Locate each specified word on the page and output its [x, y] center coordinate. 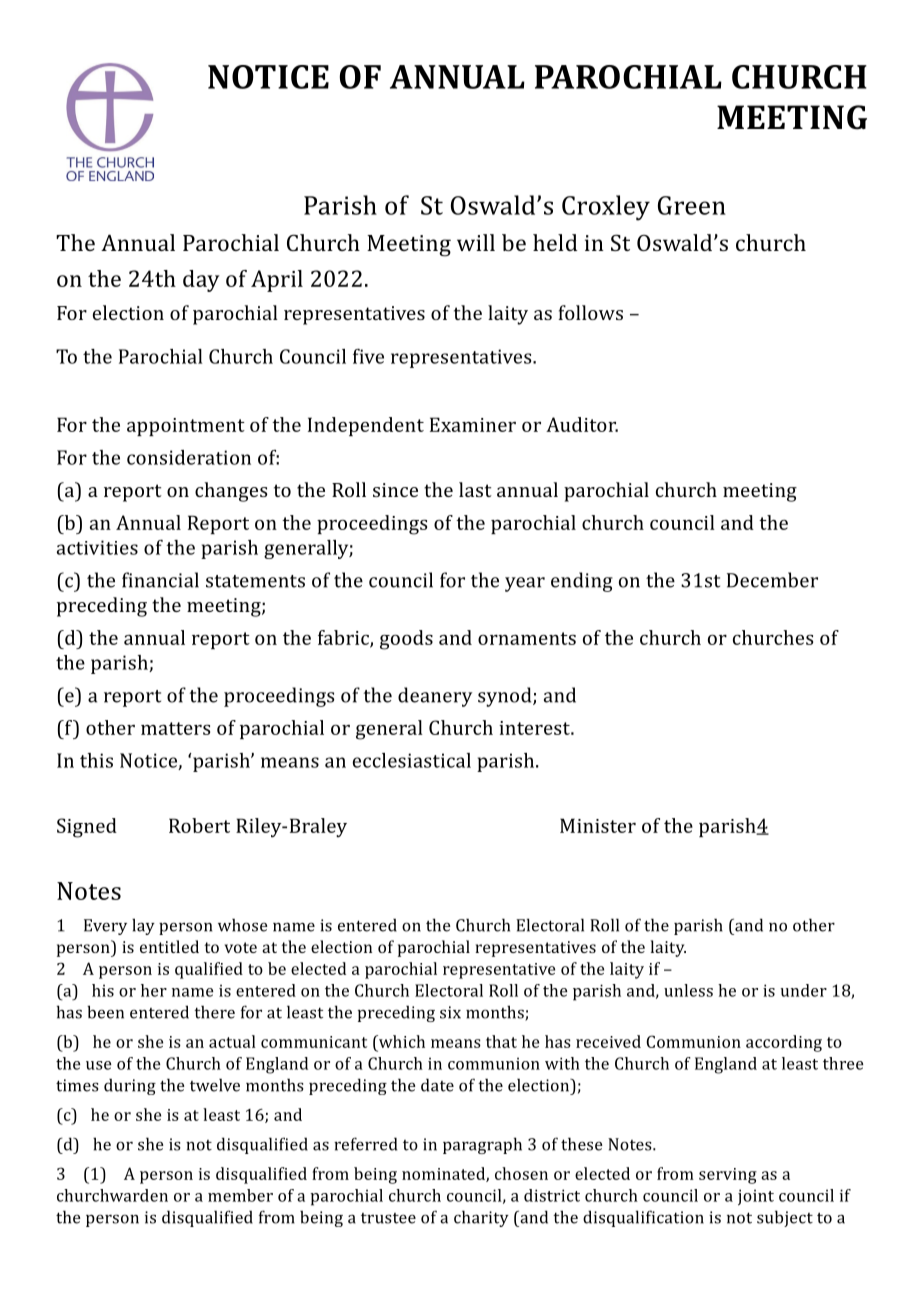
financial [160, 580]
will [476, 242]
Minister [598, 825]
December [772, 580]
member [240, 1195]
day [201, 281]
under [804, 990]
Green [692, 205]
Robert [199, 825]
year [525, 584]
